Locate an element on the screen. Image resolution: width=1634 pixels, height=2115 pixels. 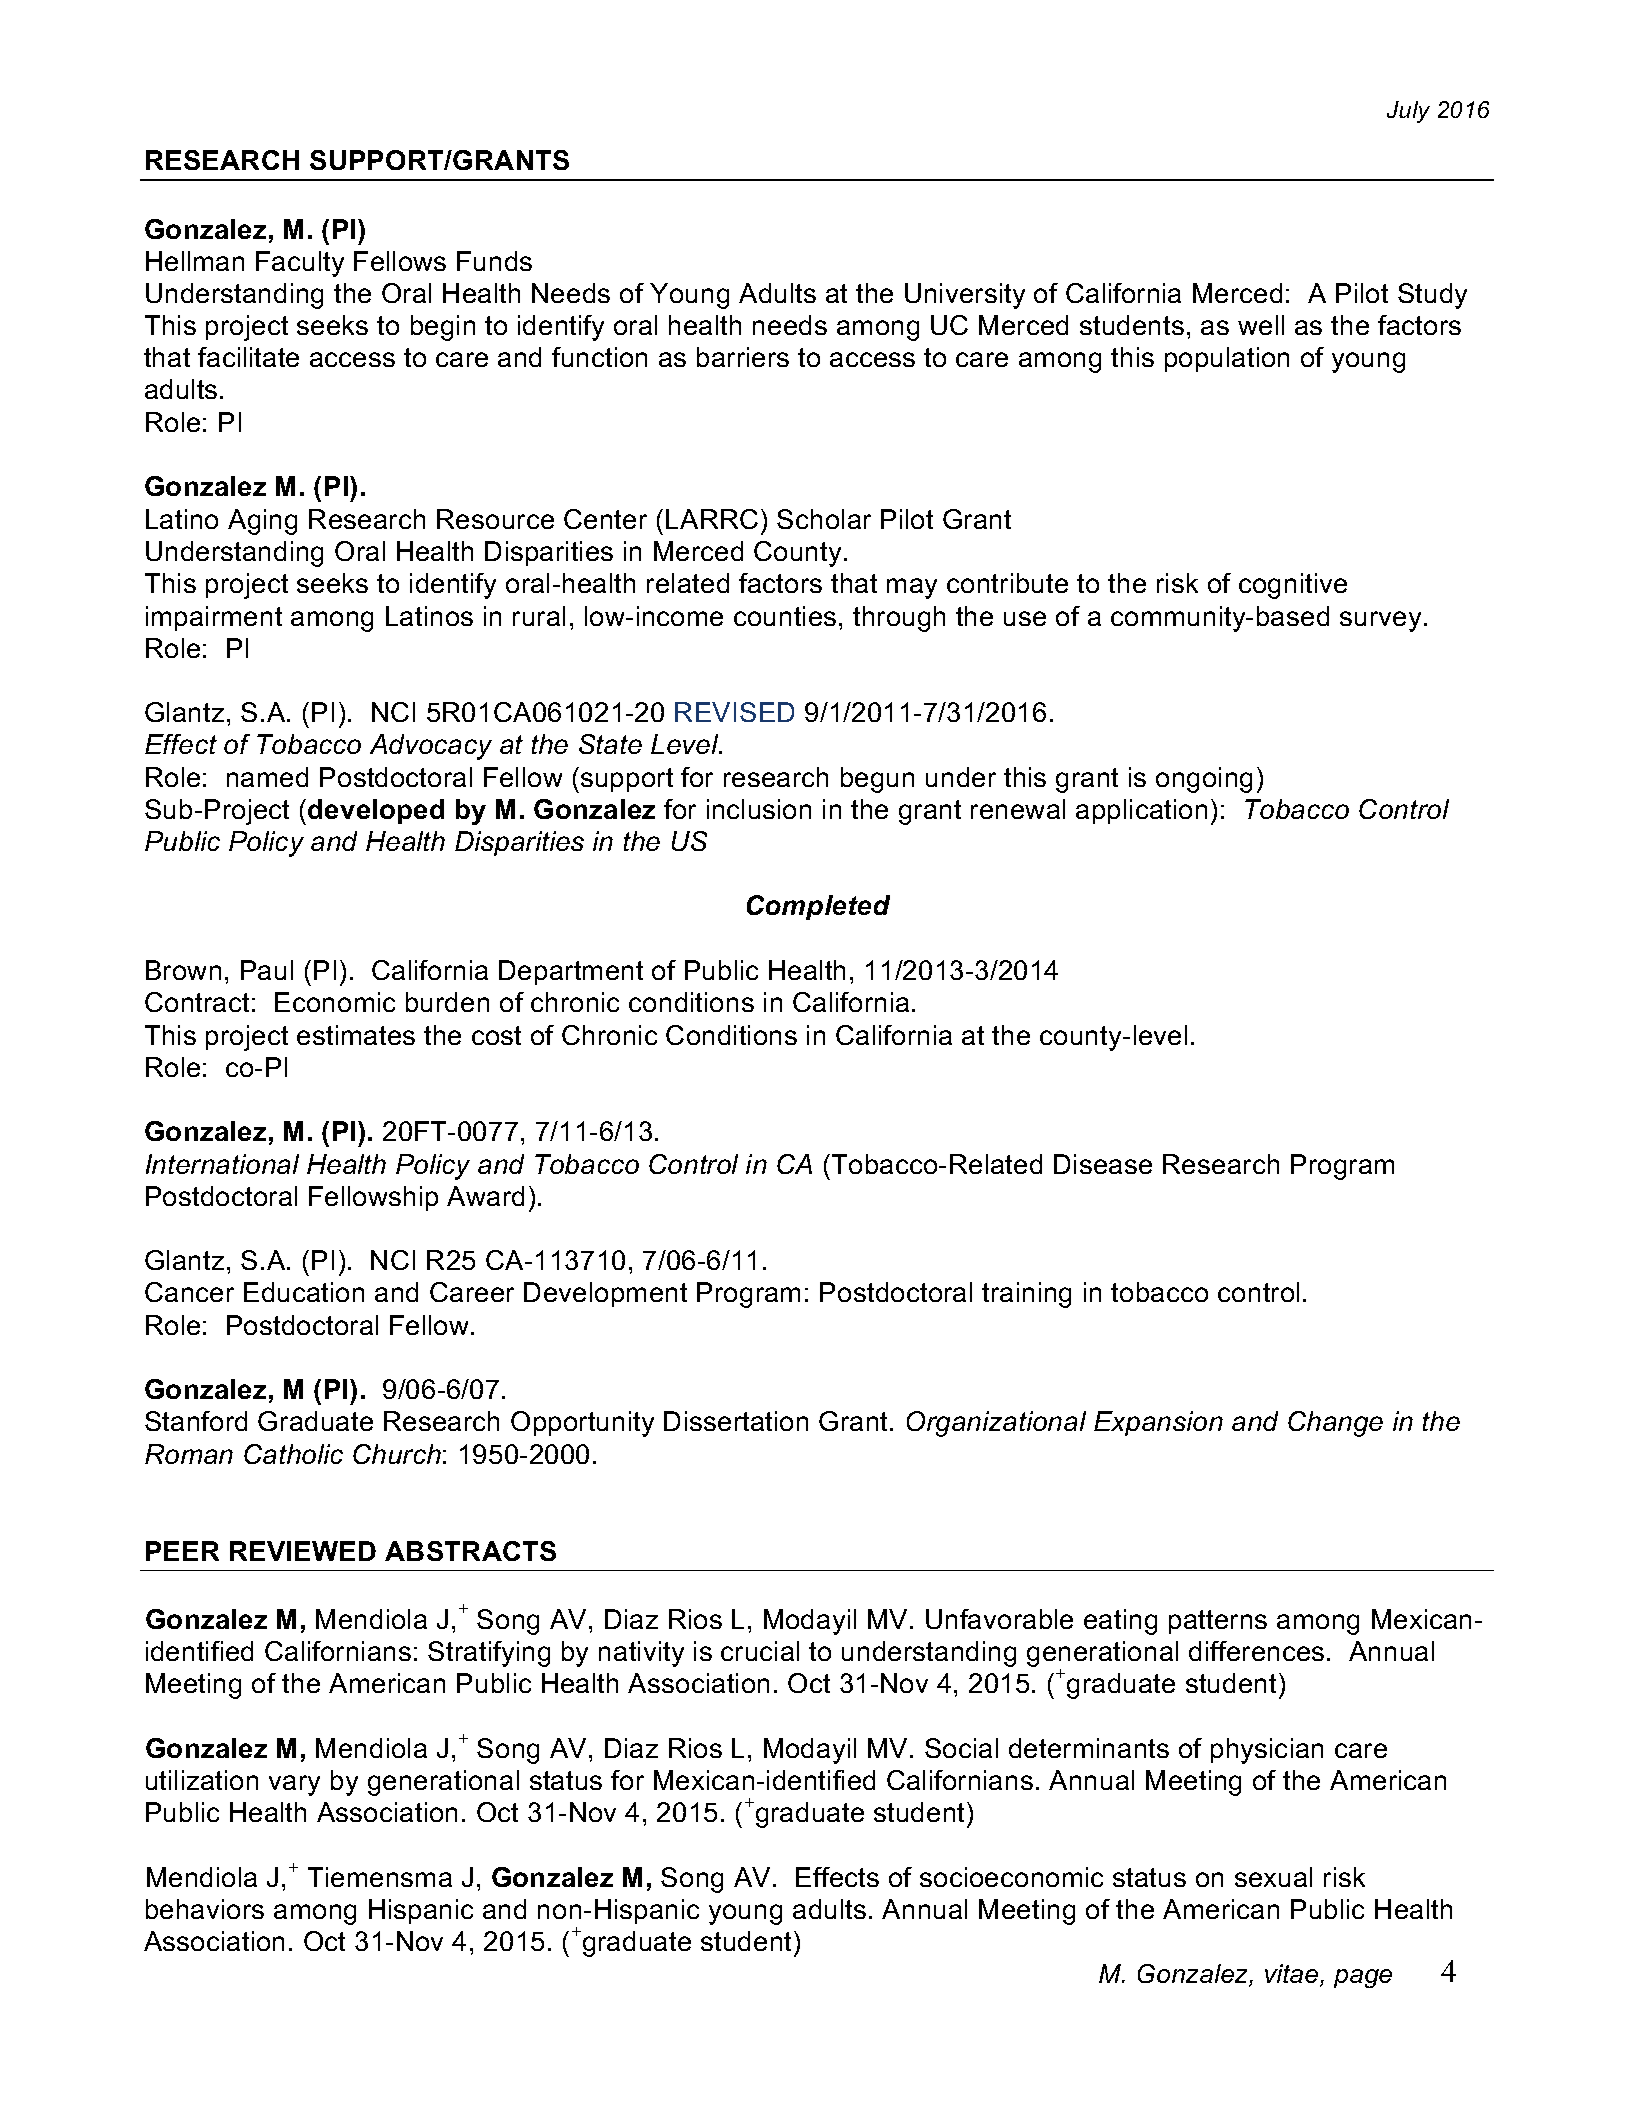
behaviors is located at coordinates (205, 1909).
